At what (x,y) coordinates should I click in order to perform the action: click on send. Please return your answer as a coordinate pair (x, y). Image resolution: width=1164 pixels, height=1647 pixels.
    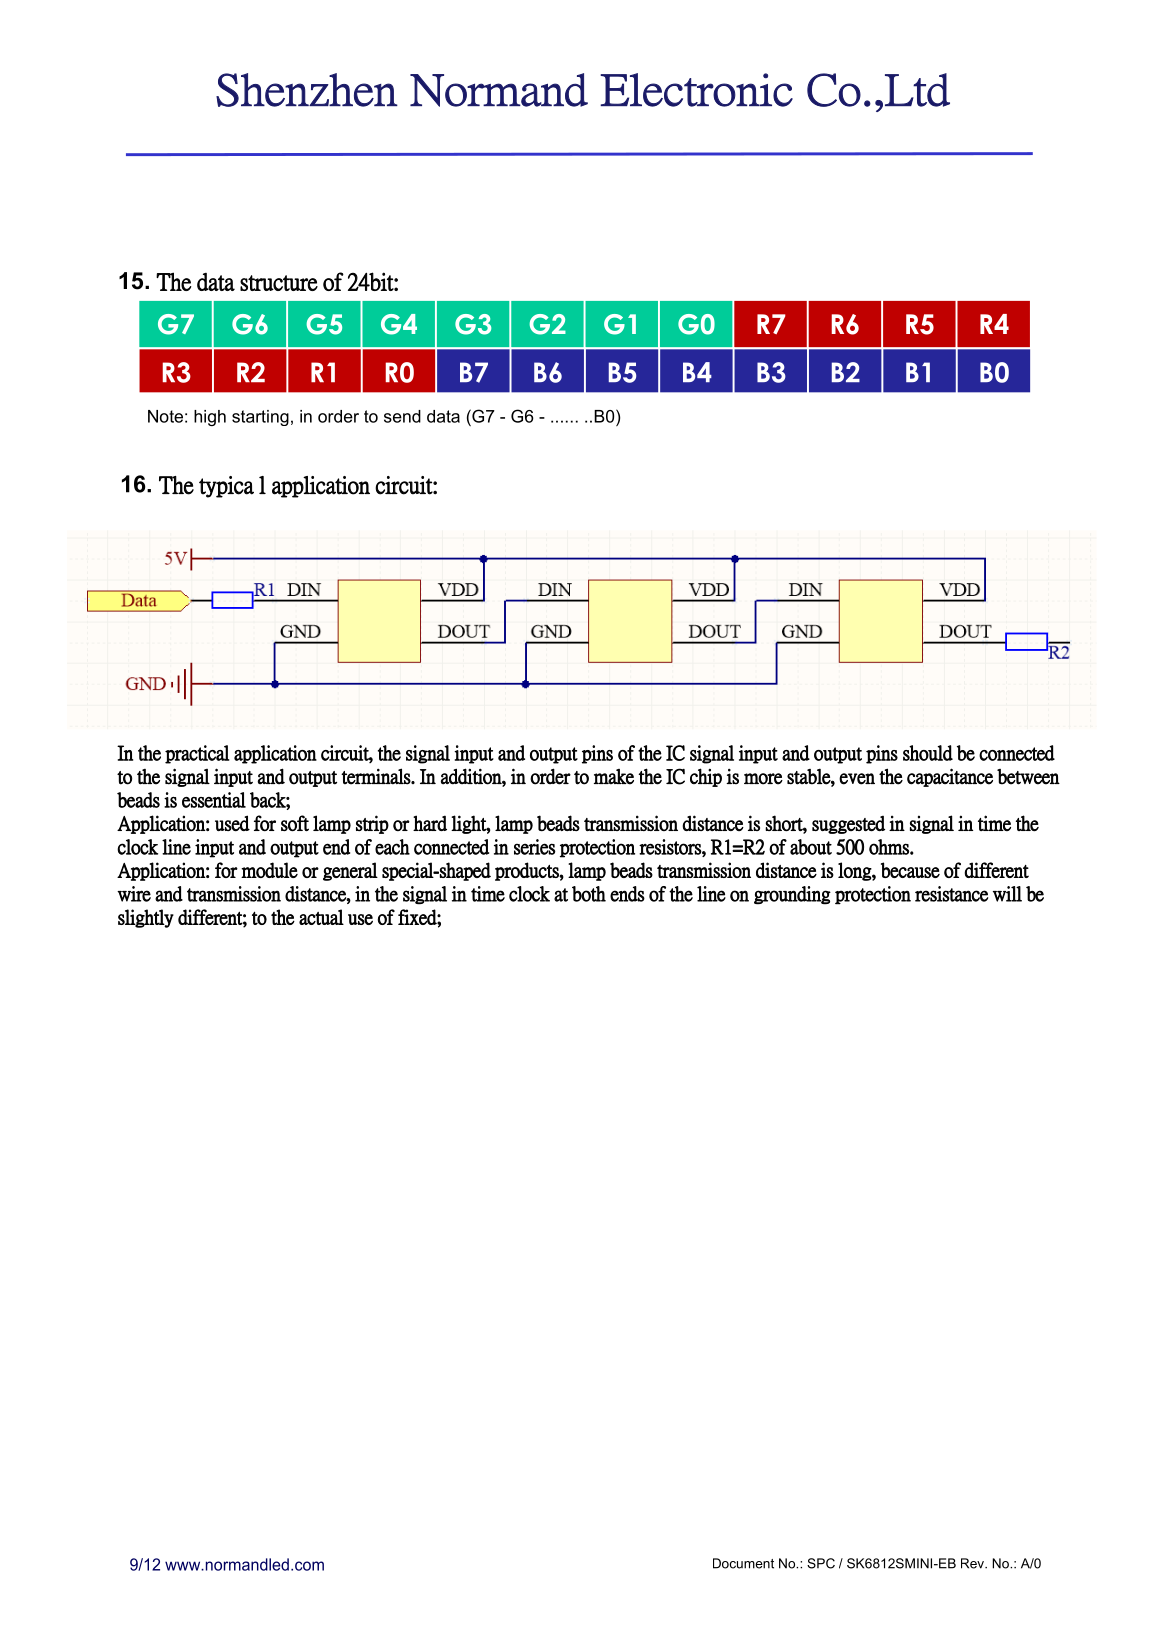
    Looking at the image, I should click on (402, 416).
